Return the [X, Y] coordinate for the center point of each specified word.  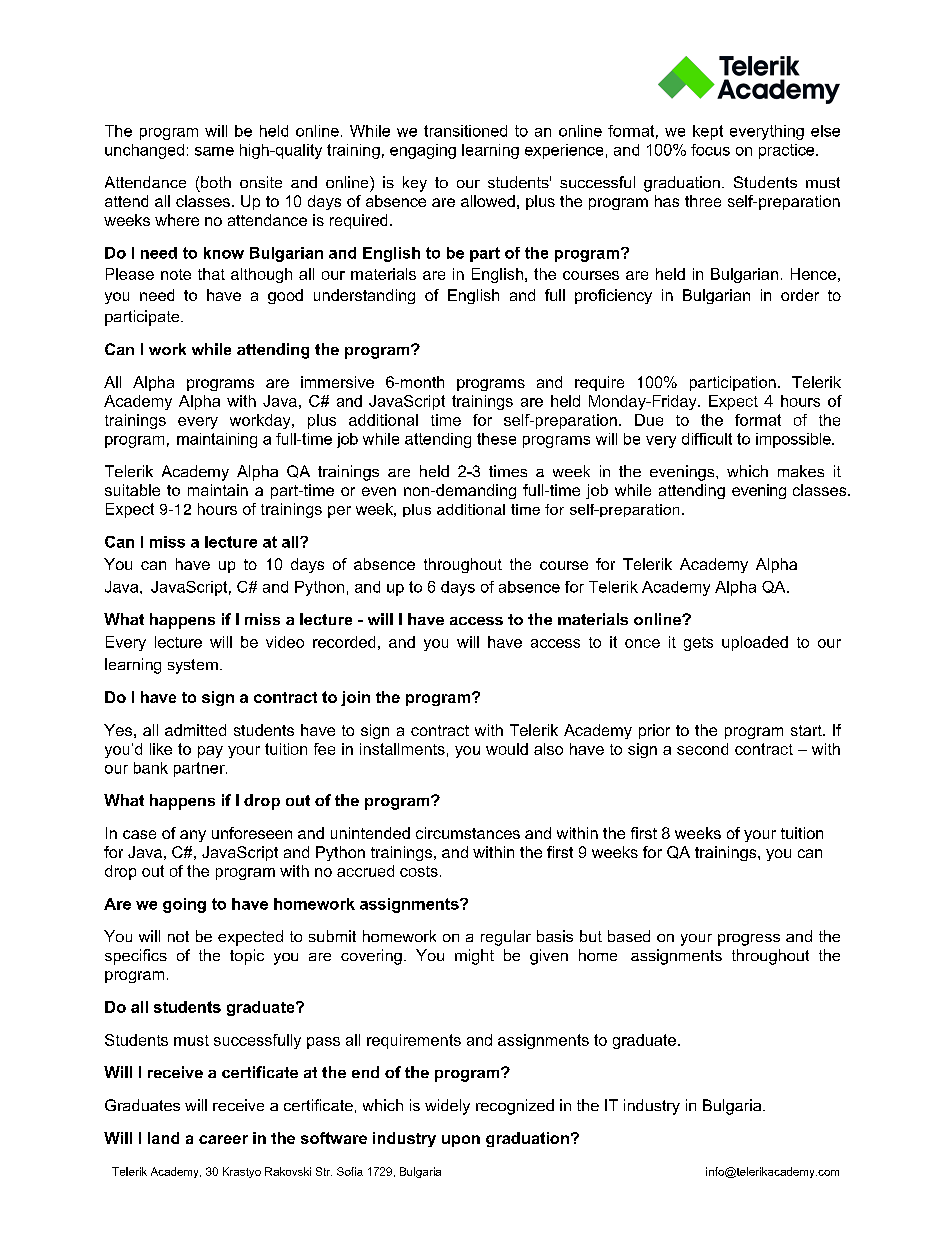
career [223, 1139]
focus [710, 150]
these [496, 439]
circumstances [468, 833]
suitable [132, 490]
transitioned [465, 131]
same [214, 151]
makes [801, 471]
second [702, 749]
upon [461, 1141]
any [193, 836]
